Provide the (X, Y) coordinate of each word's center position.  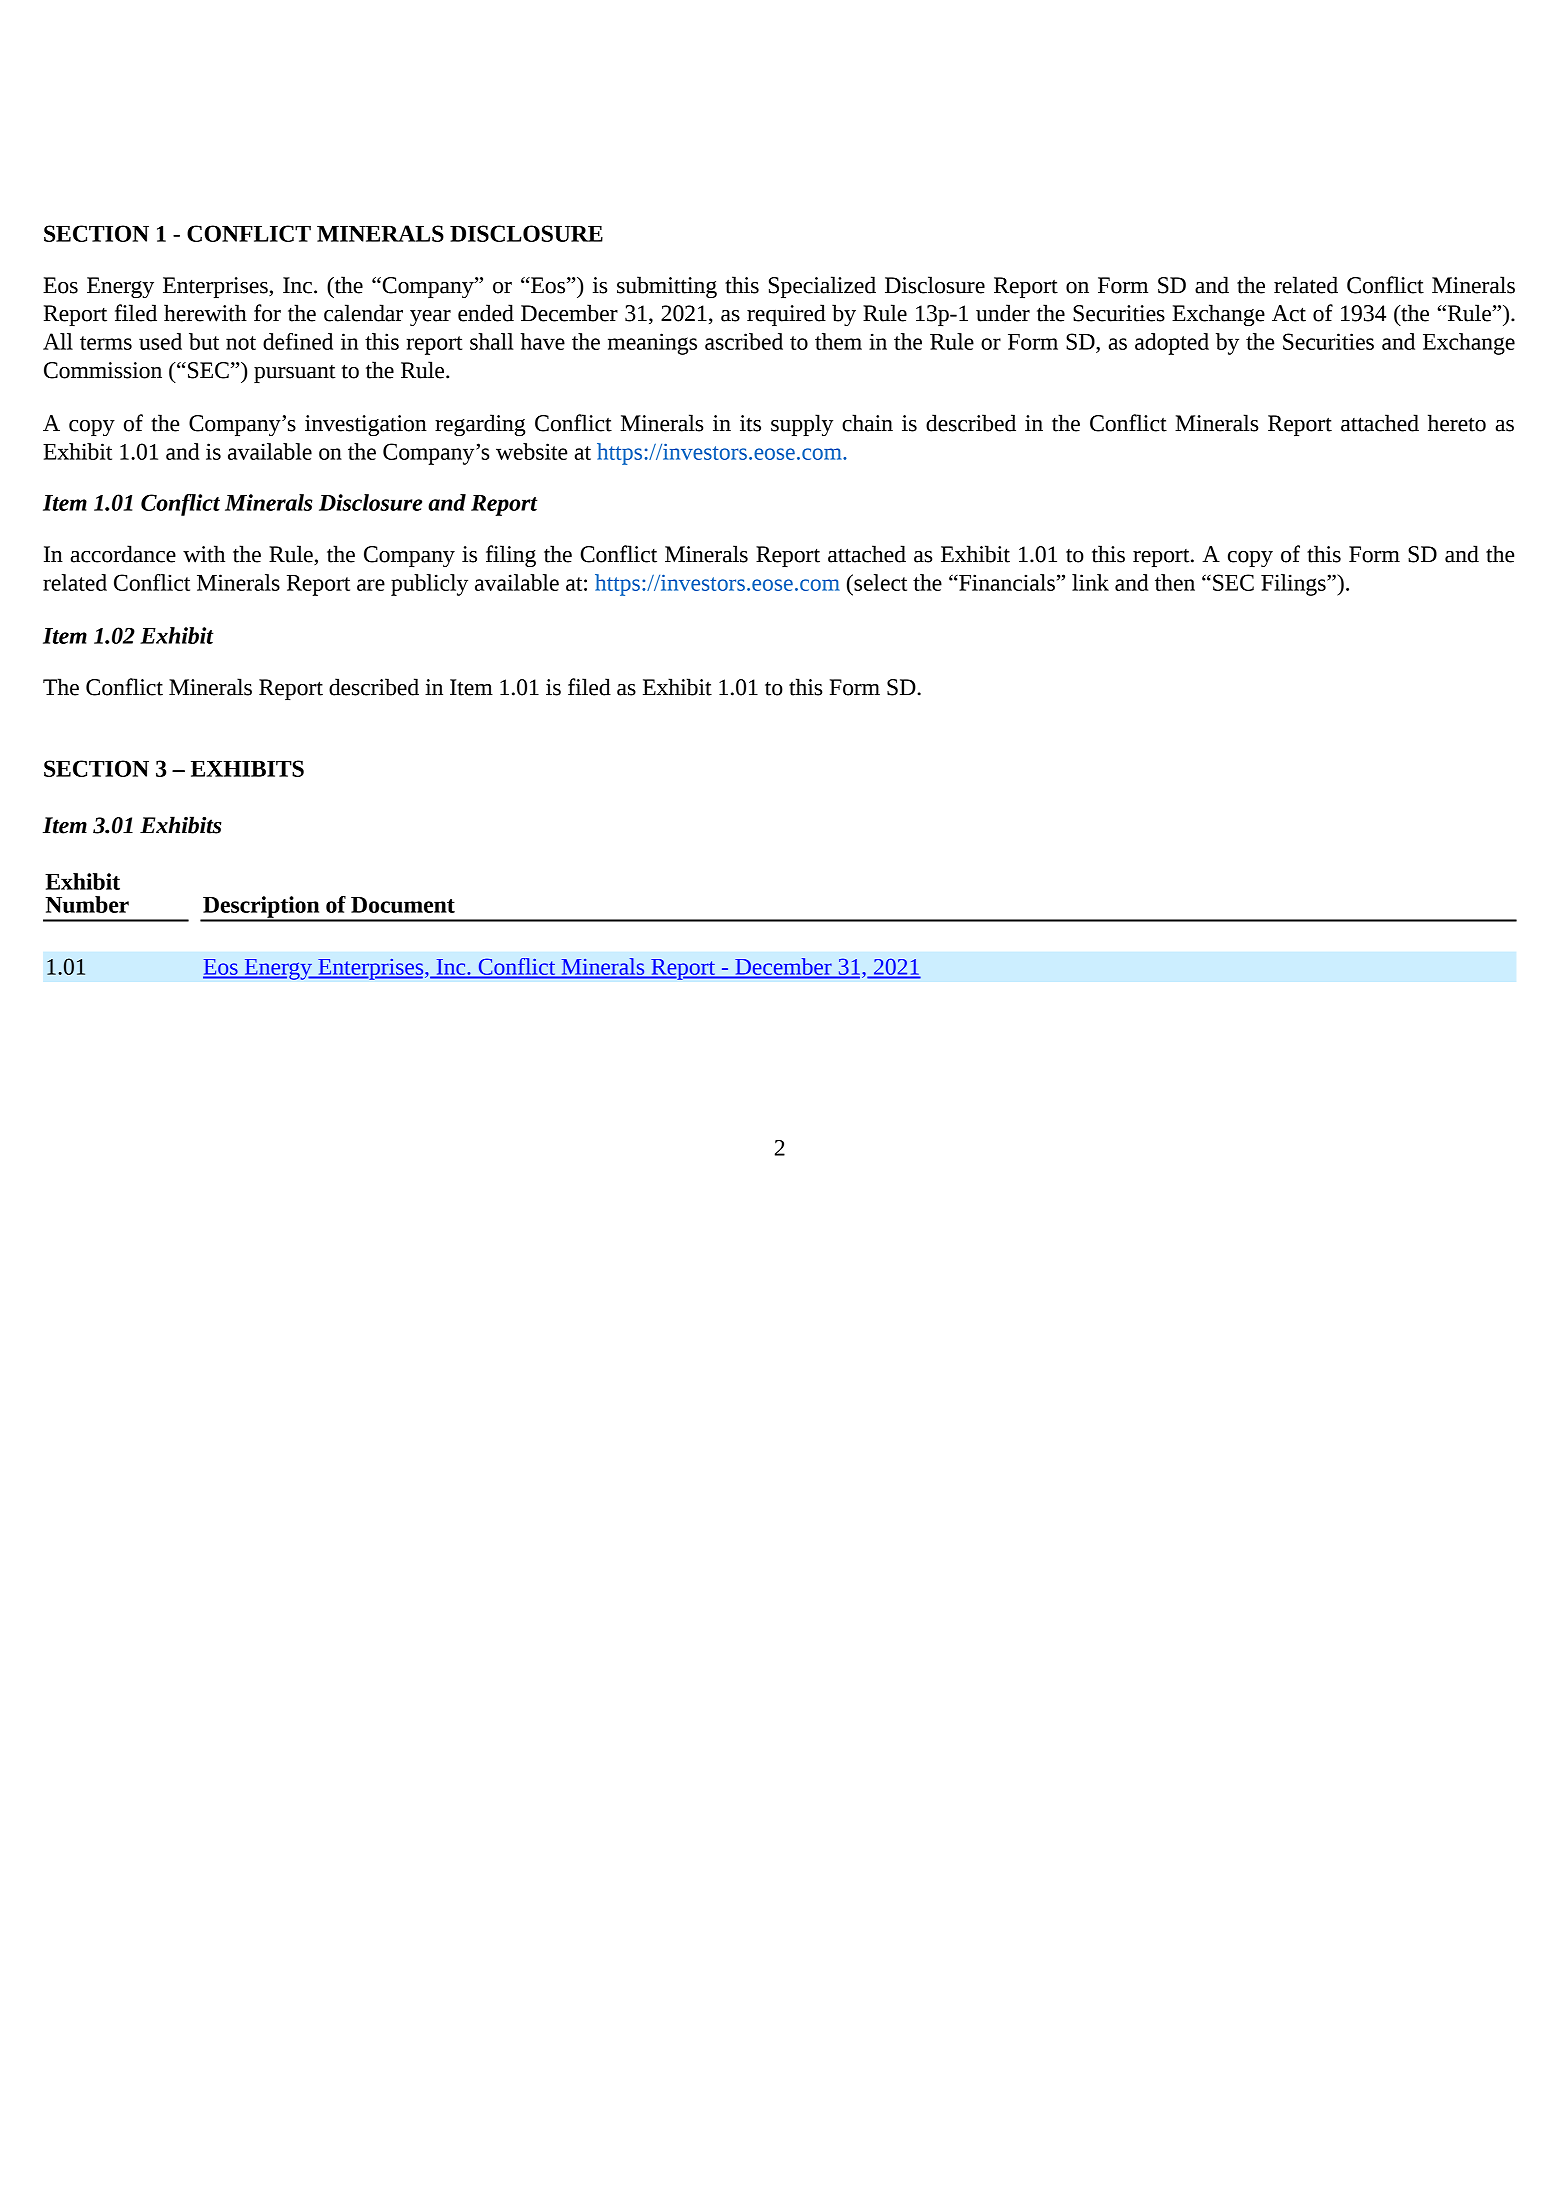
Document (403, 905)
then (1175, 582)
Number (87, 904)
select (879, 582)
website (531, 451)
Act (1289, 313)
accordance (123, 554)
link (1090, 582)
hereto (1457, 423)
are (371, 585)
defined (298, 341)
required (786, 315)
